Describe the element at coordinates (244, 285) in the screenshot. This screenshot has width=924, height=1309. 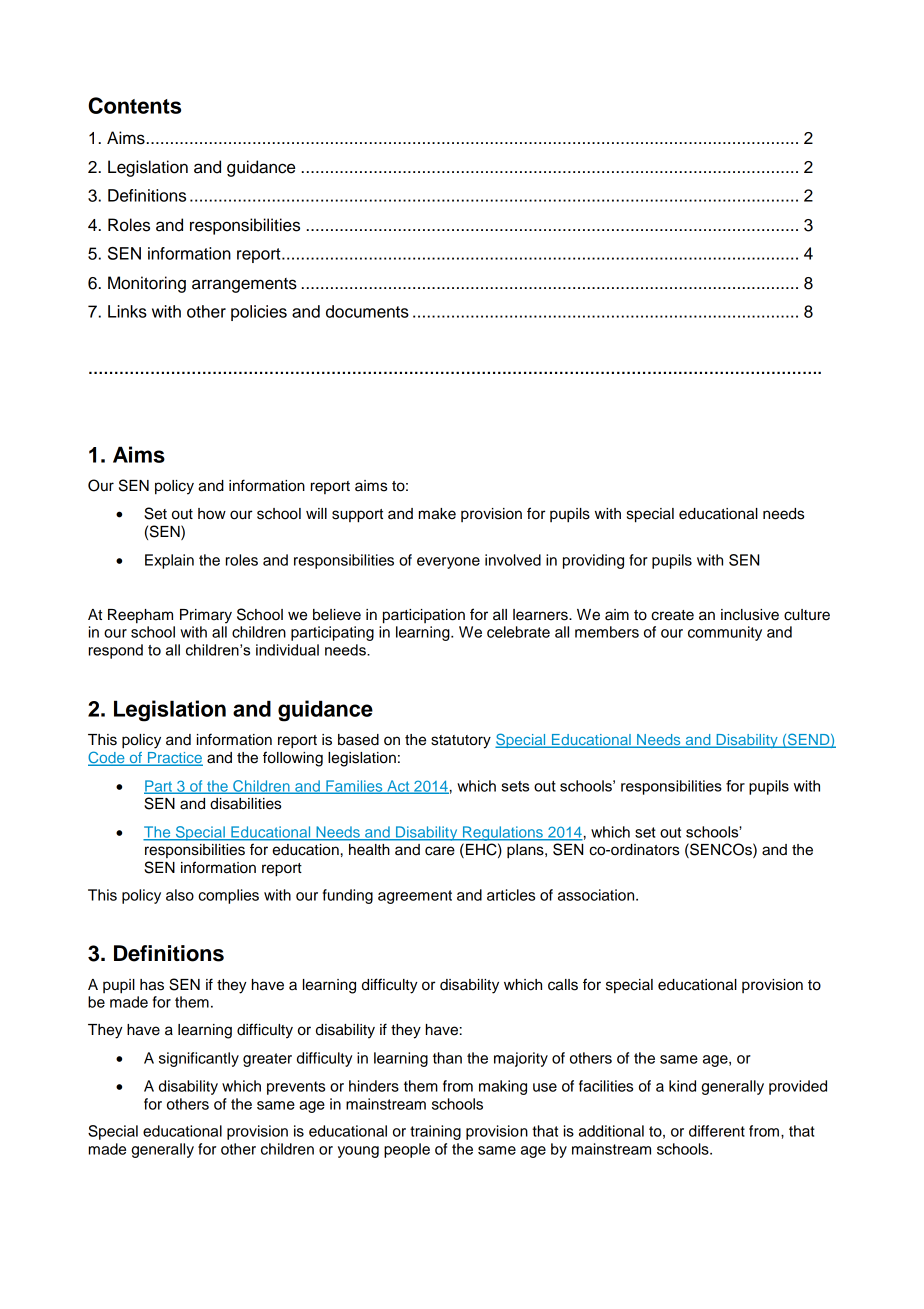
I see `arrangements` at that location.
